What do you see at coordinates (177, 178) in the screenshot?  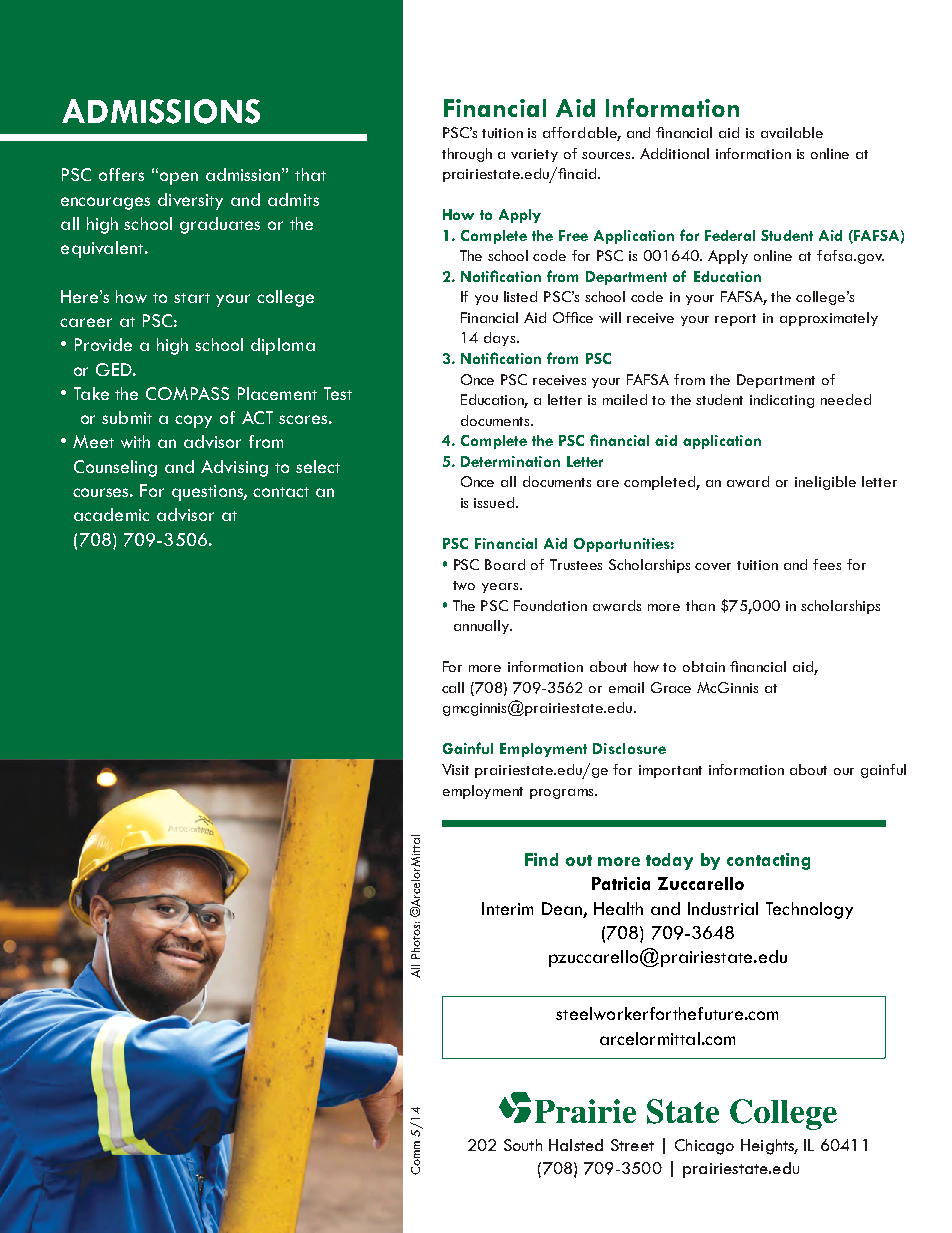 I see `open` at bounding box center [177, 178].
